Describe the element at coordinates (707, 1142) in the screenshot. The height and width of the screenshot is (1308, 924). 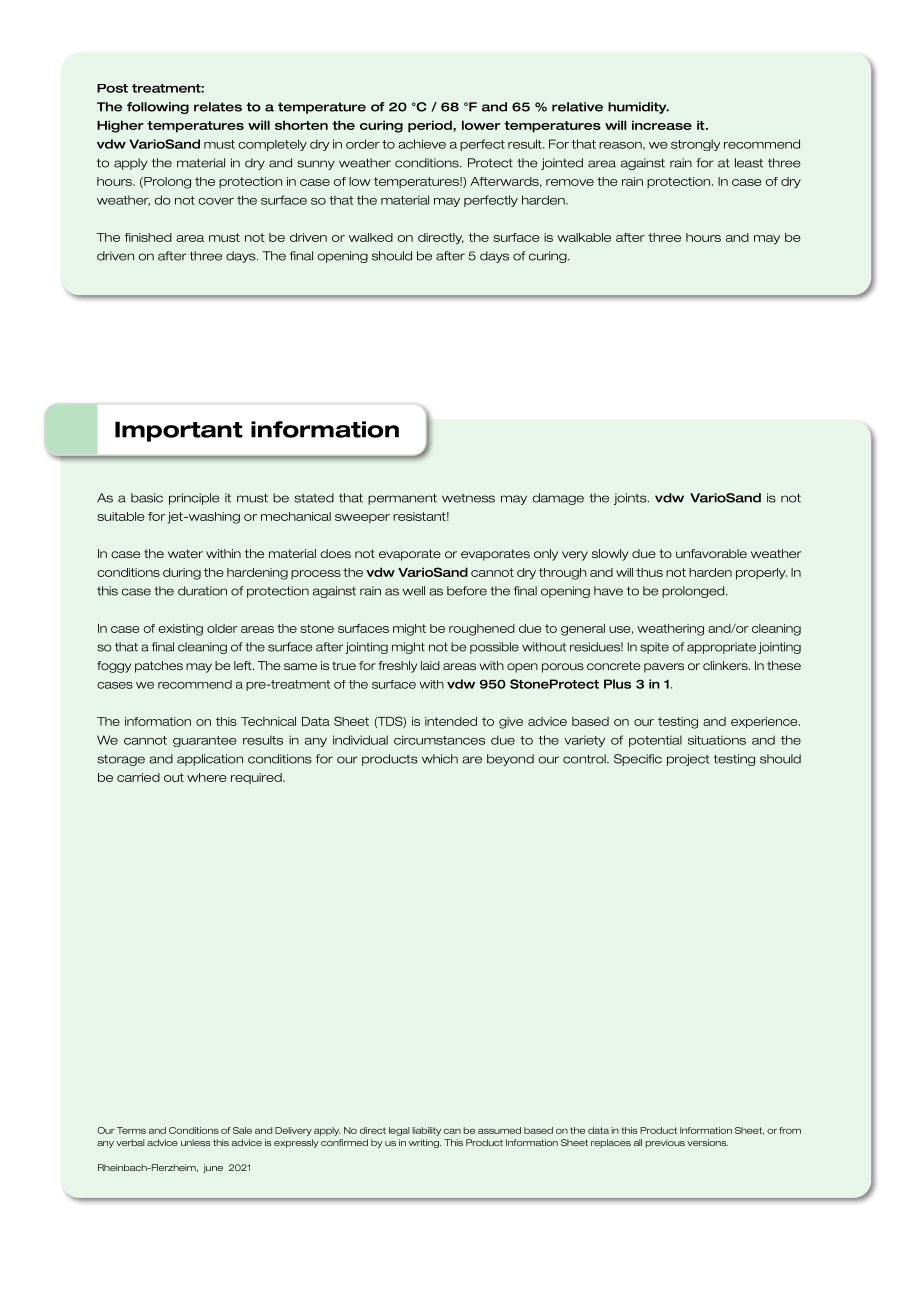
I see `versions` at that location.
